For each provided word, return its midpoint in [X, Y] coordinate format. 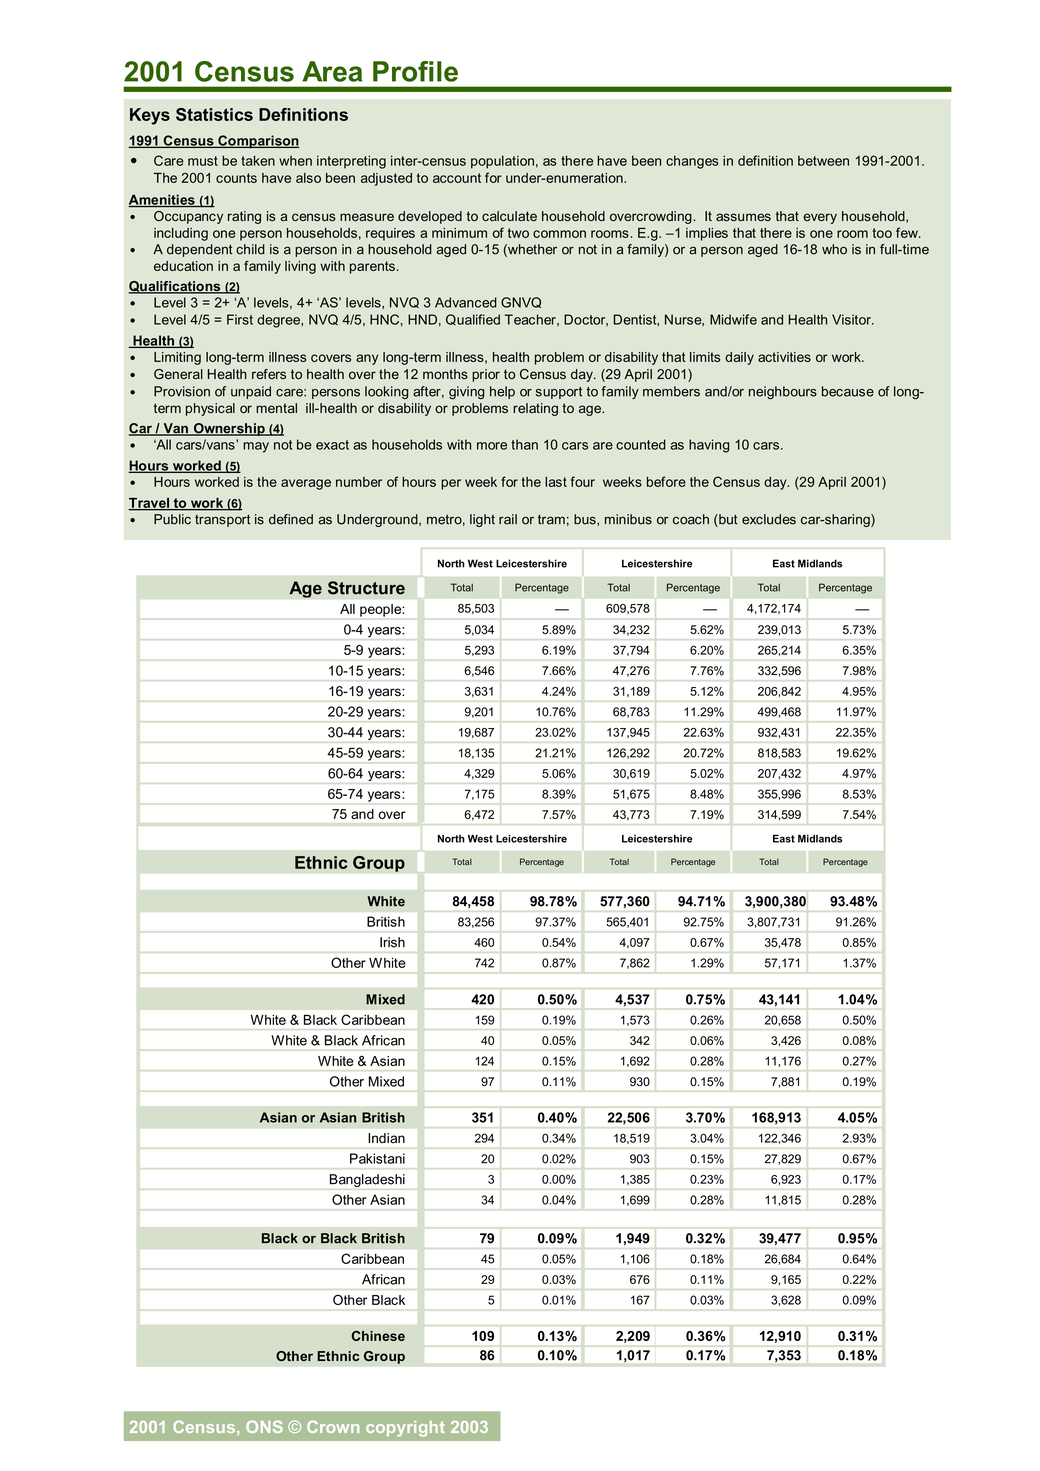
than [524, 444]
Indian [386, 1138]
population [502, 162]
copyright [405, 1429]
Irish [392, 942]
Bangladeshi [367, 1180]
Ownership [229, 429]
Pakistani [377, 1158]
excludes [769, 519]
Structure [366, 588]
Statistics [214, 114]
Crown [333, 1426]
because [848, 391]
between [823, 160]
